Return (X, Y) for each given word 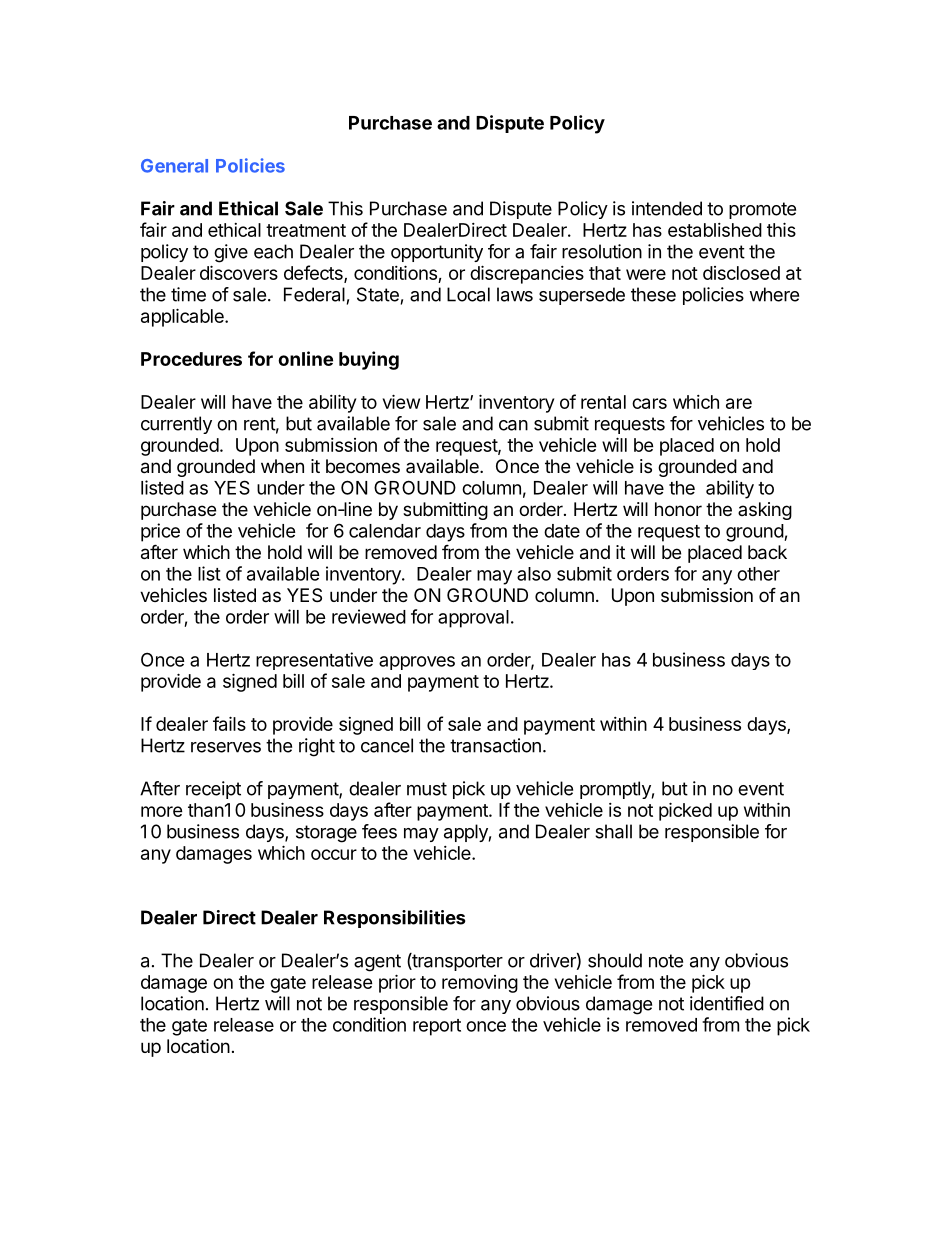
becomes (363, 466)
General (174, 166)
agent (377, 963)
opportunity (437, 253)
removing (480, 984)
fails (229, 723)
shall (613, 831)
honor (678, 509)
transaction (495, 745)
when (282, 466)
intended (667, 208)
